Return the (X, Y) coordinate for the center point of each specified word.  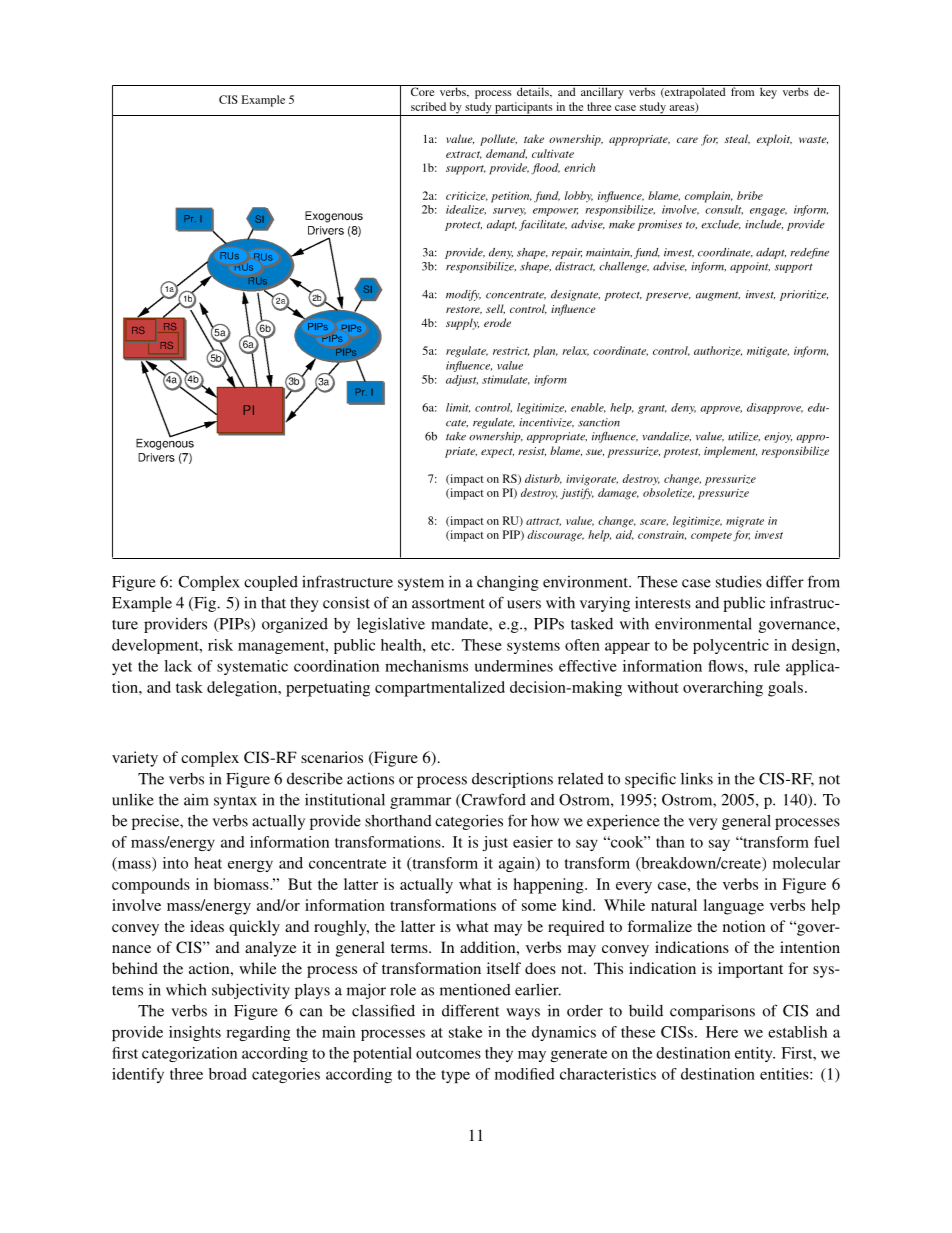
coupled (271, 583)
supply (462, 324)
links (697, 778)
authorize (718, 351)
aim (196, 799)
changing (508, 583)
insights (195, 1033)
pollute (498, 140)
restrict (511, 351)
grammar (420, 803)
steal (737, 139)
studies (739, 581)
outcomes (448, 1054)
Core (422, 90)
